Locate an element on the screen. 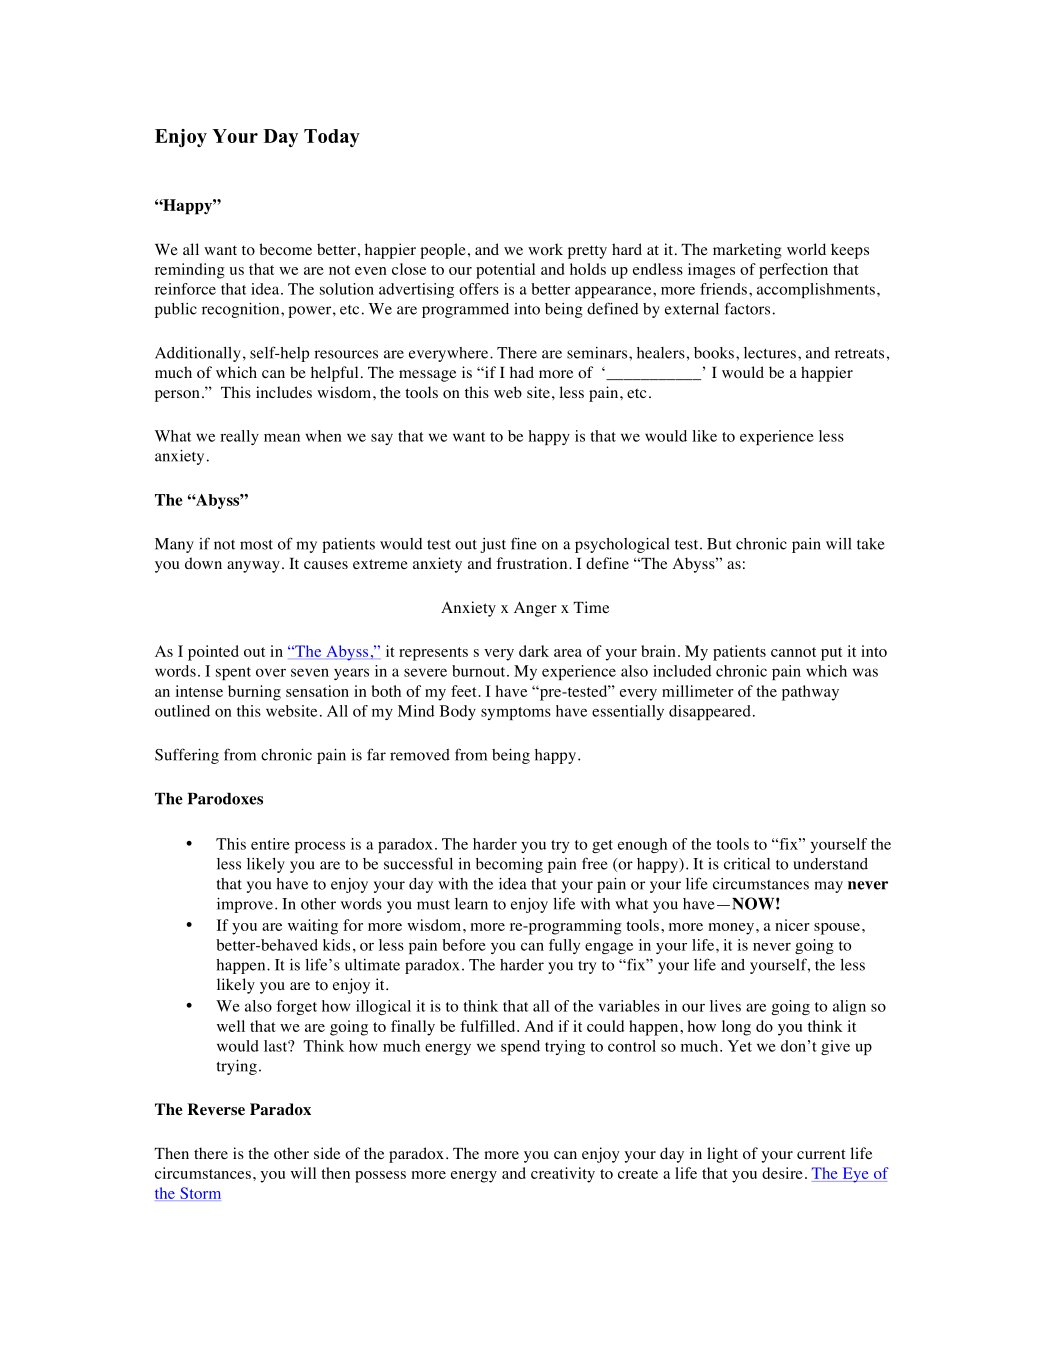 The image size is (1051, 1360). really is located at coordinates (239, 437).
